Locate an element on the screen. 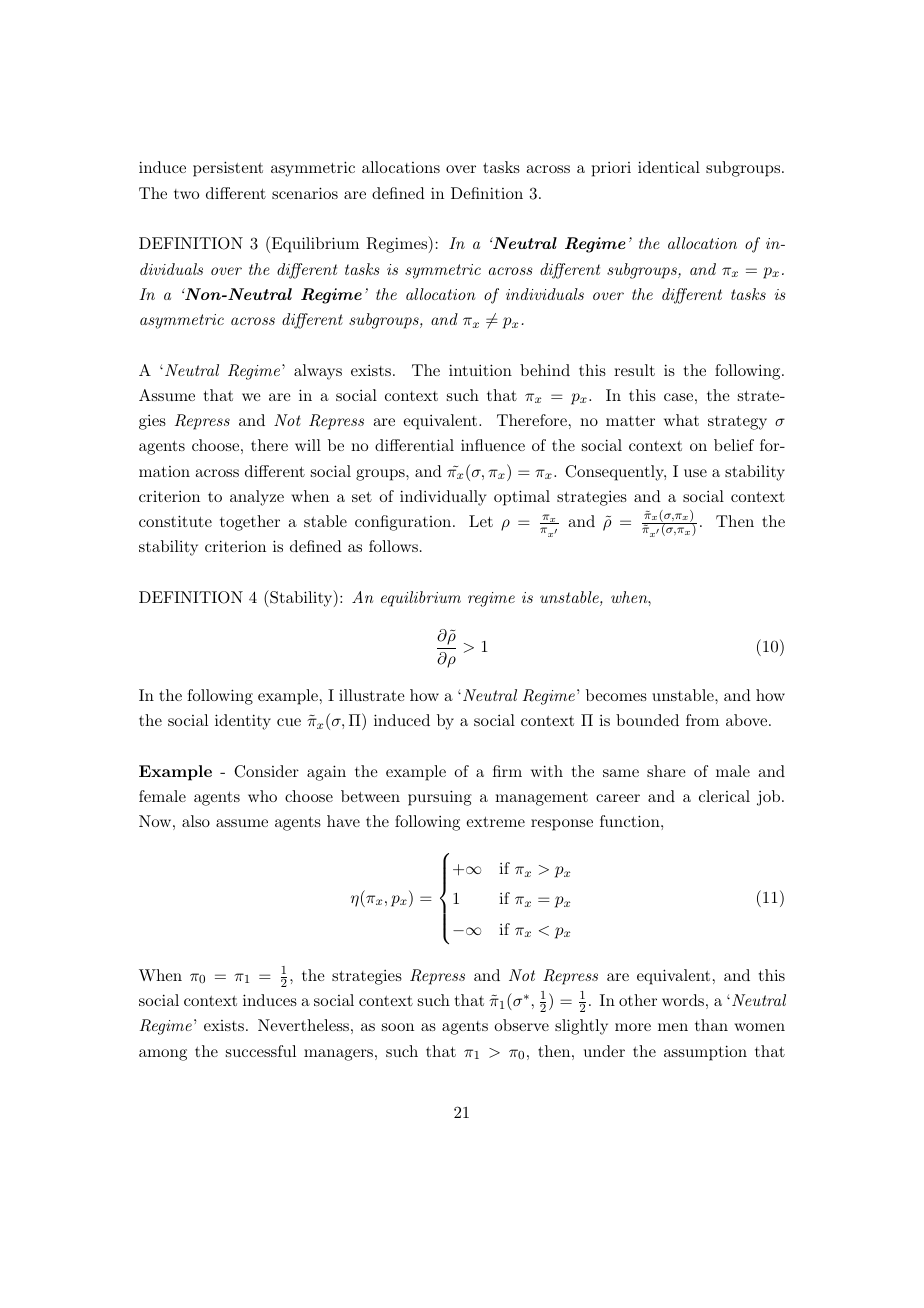 This screenshot has height=1308, width=924. what is located at coordinates (681, 420).
